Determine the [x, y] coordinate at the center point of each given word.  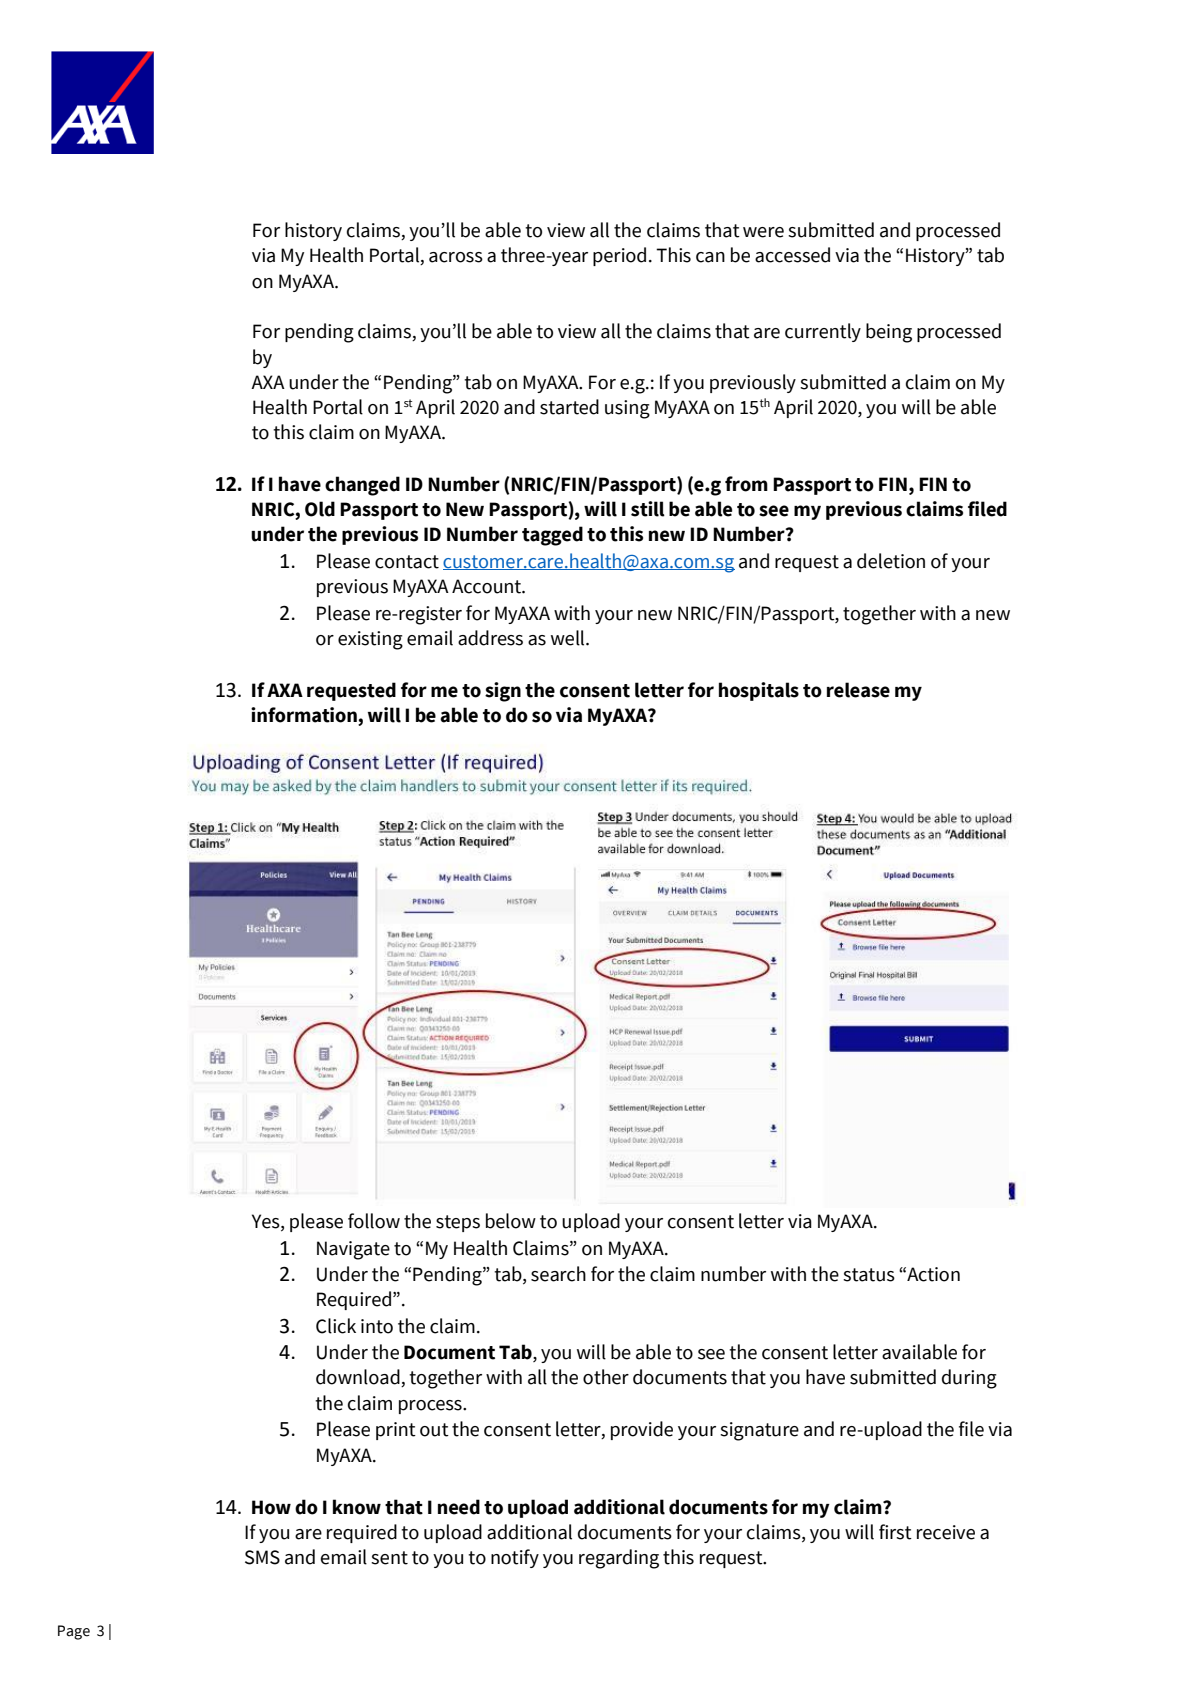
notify [515, 1558]
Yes [267, 1221]
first [895, 1532]
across [456, 257]
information [305, 716]
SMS [262, 1557]
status [869, 1275]
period [619, 256]
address [490, 638]
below [511, 1221]
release [858, 690]
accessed [792, 255]
